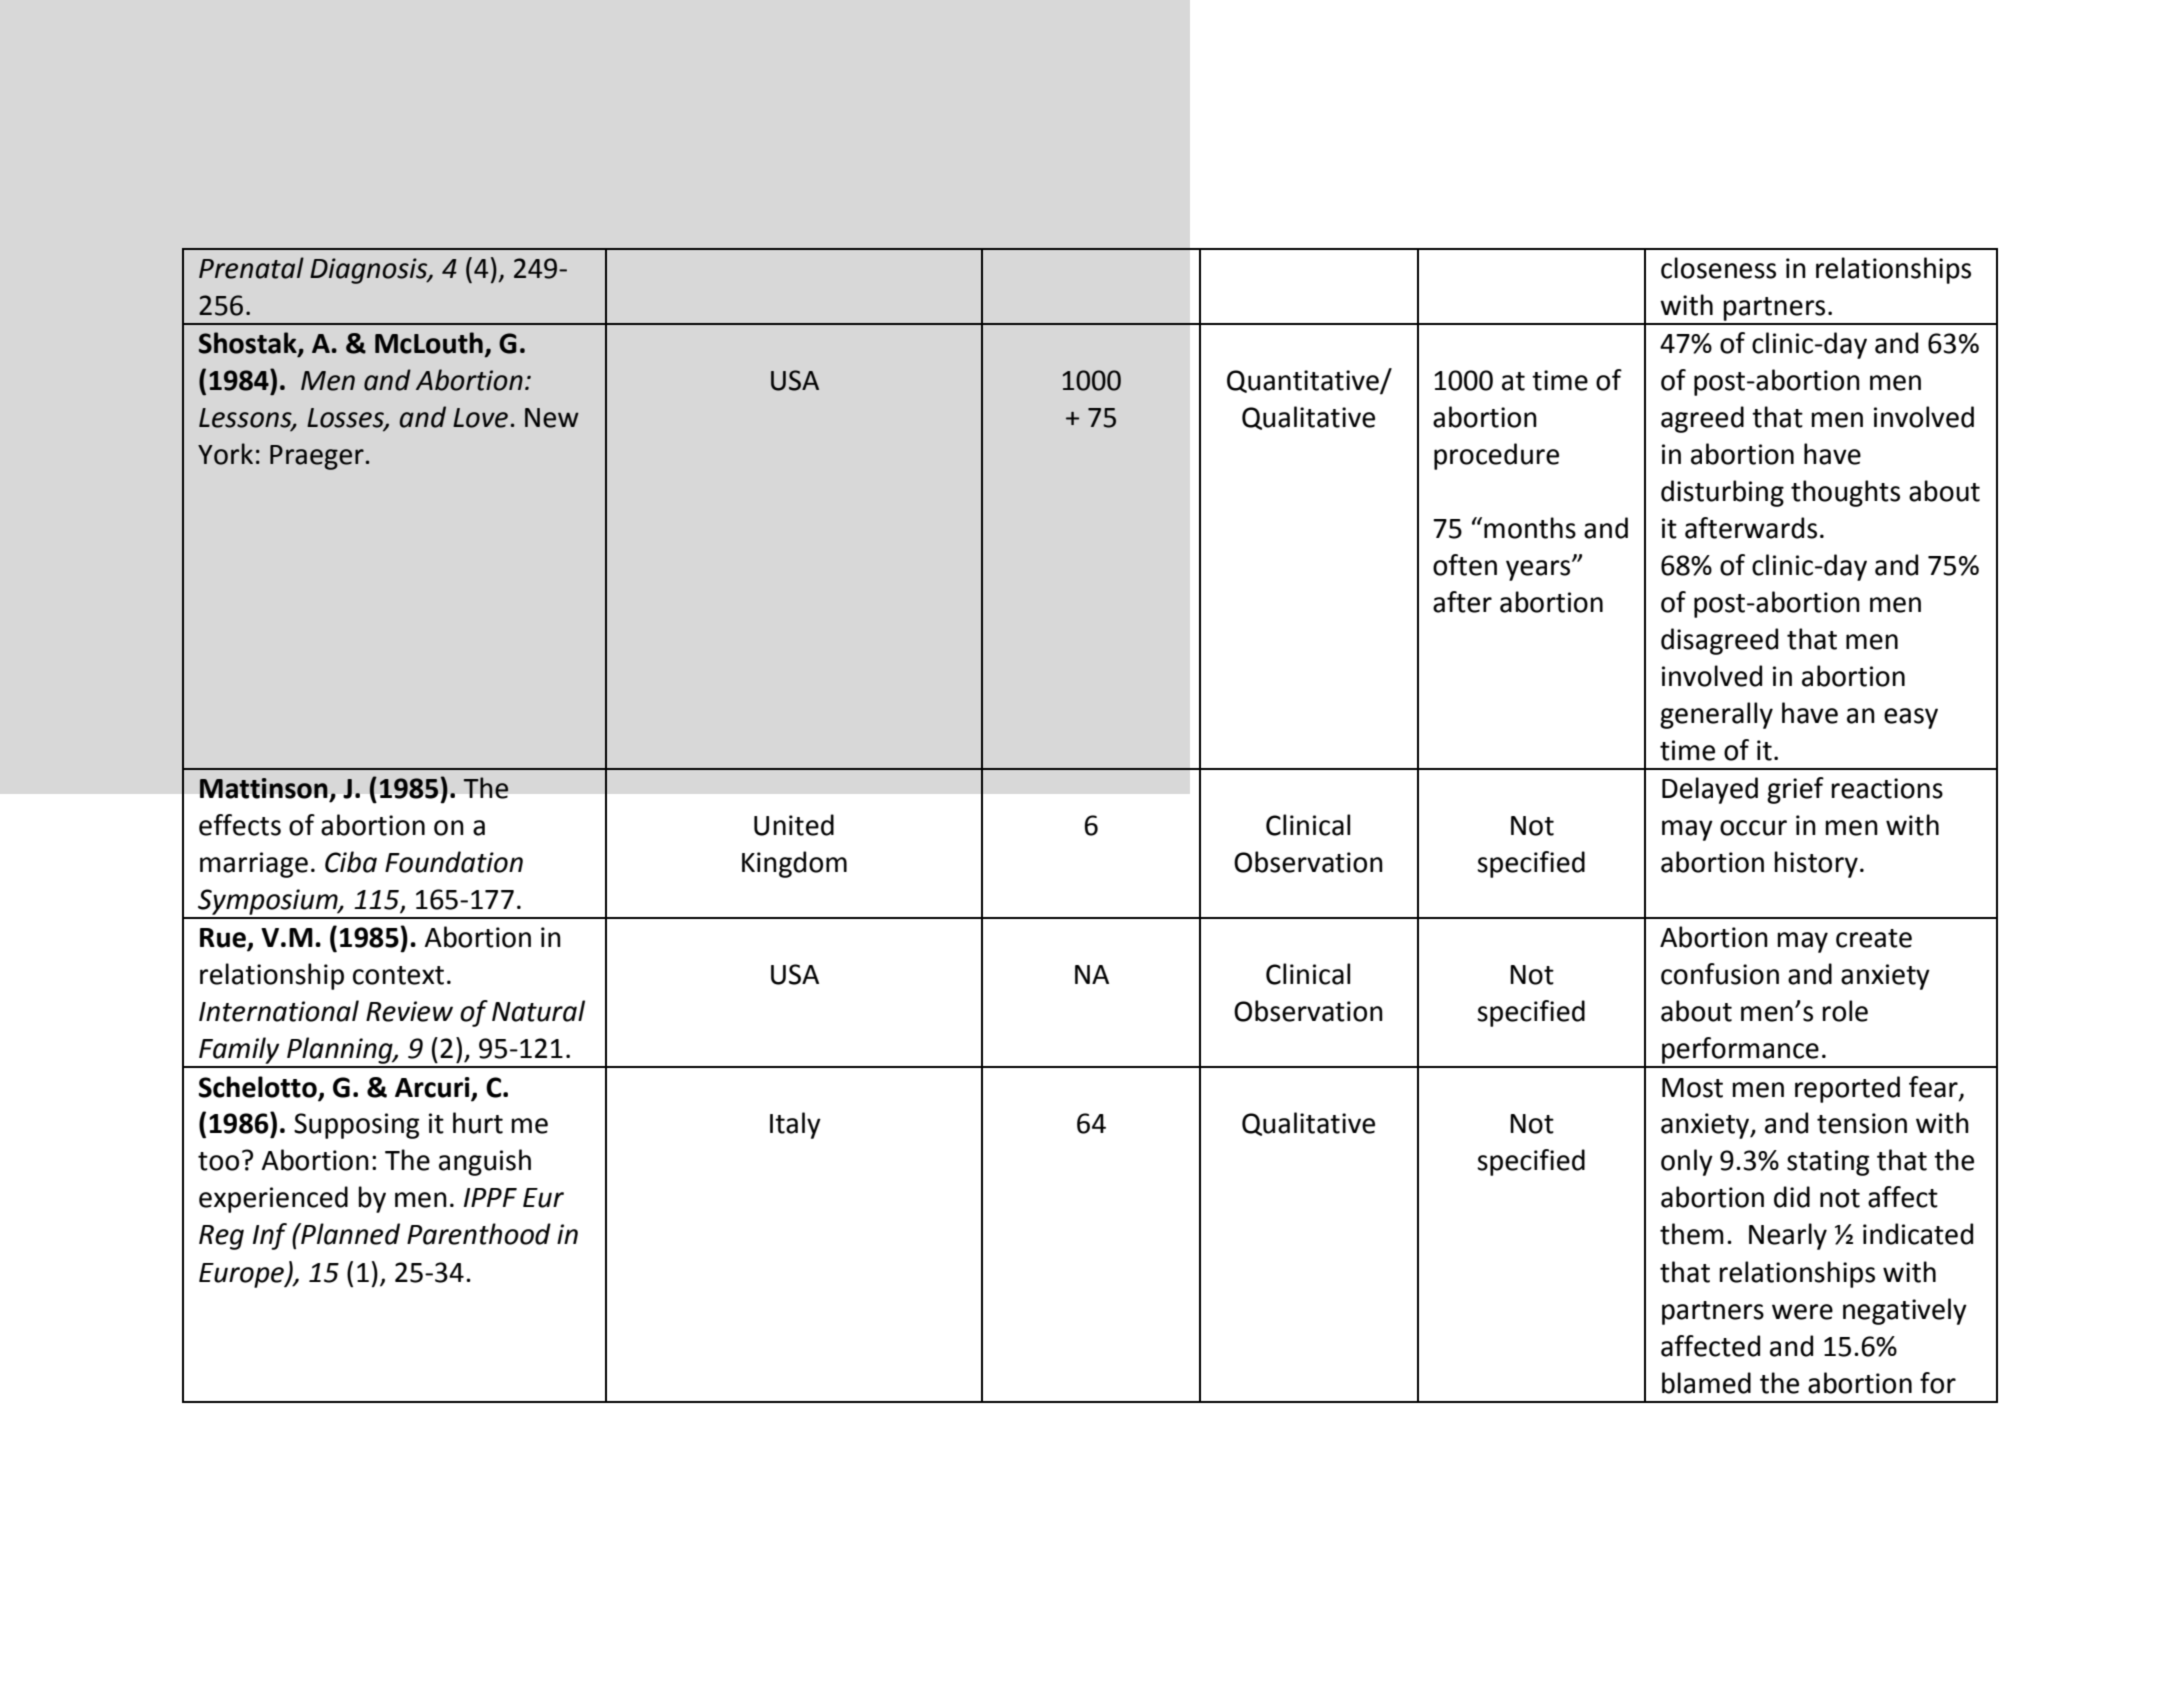 The width and height of the page is (2180, 1685). Describe the element at coordinates (251, 268) in the page. I see `Prenatal` at that location.
